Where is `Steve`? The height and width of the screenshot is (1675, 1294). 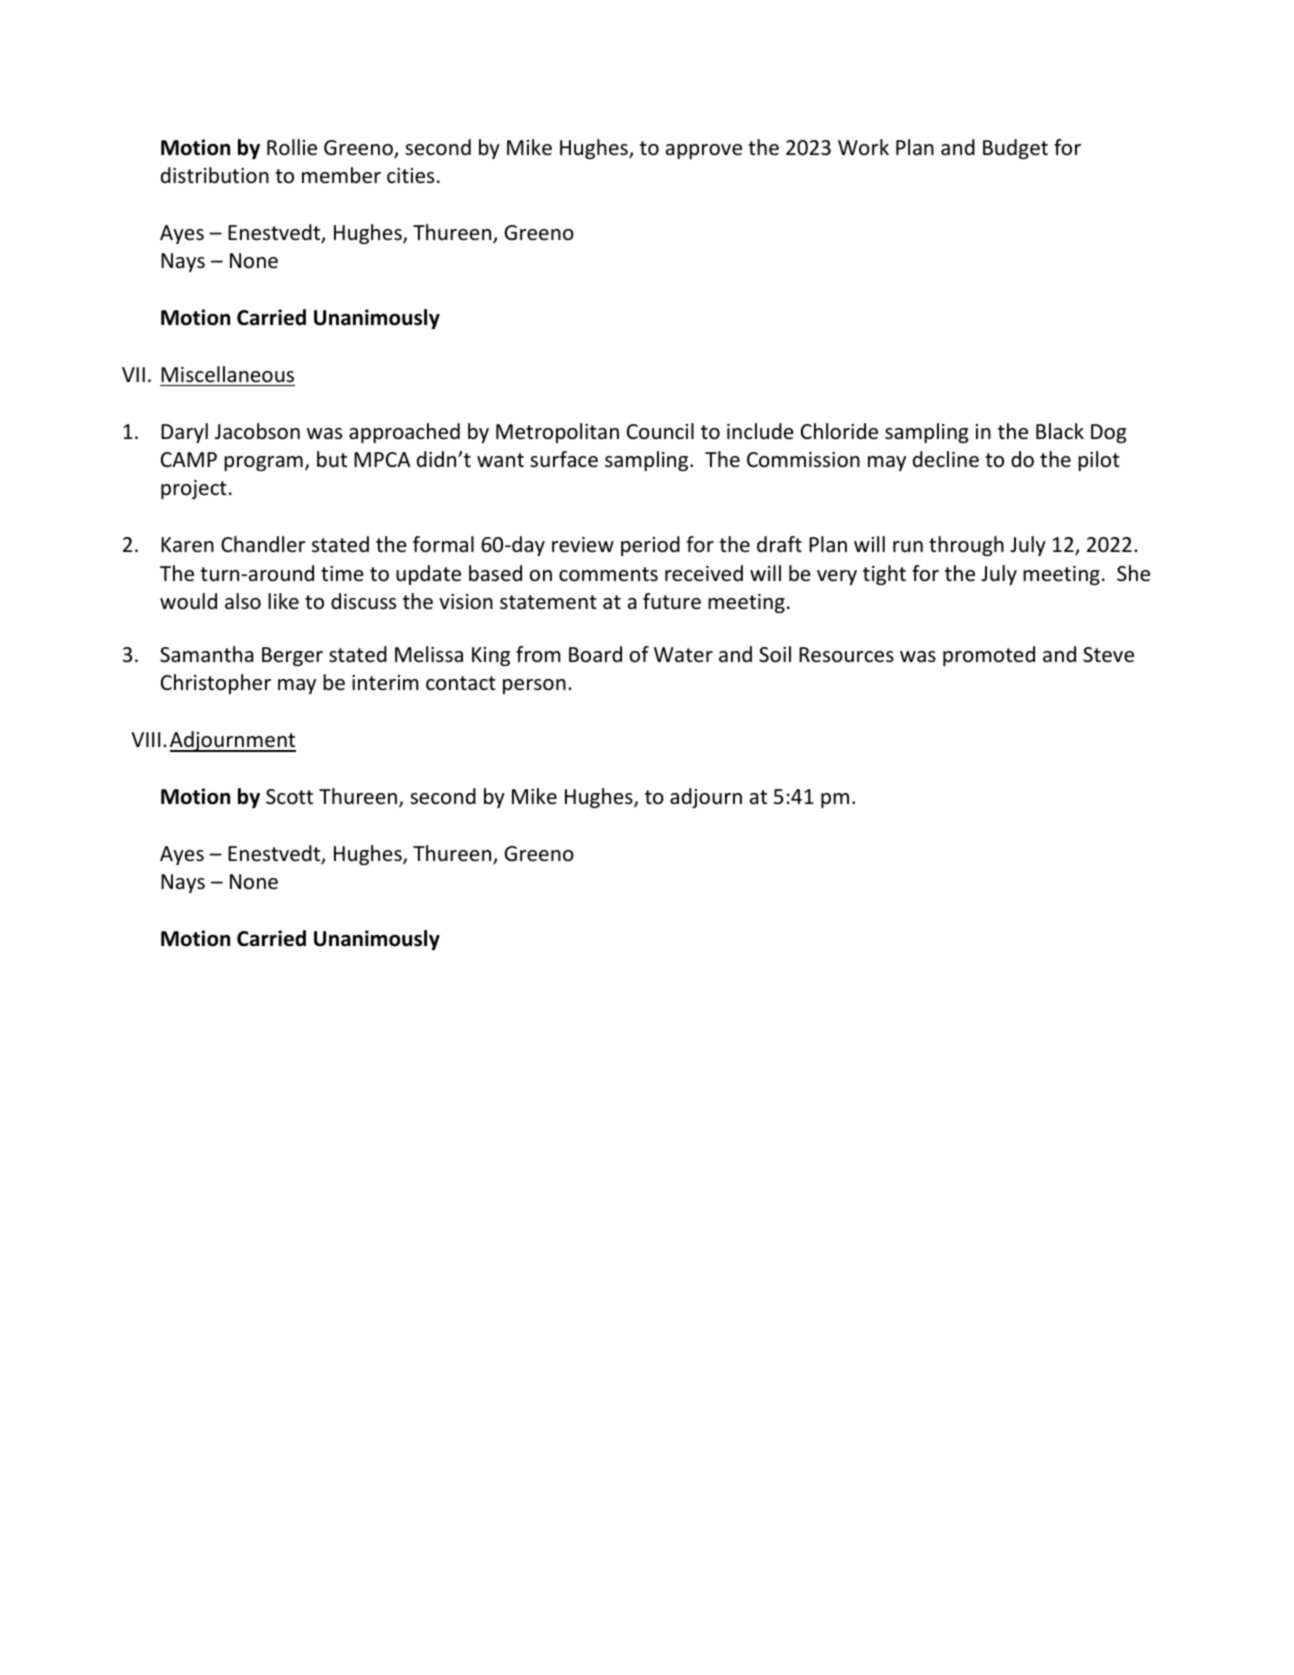 Steve is located at coordinates (1108, 655).
